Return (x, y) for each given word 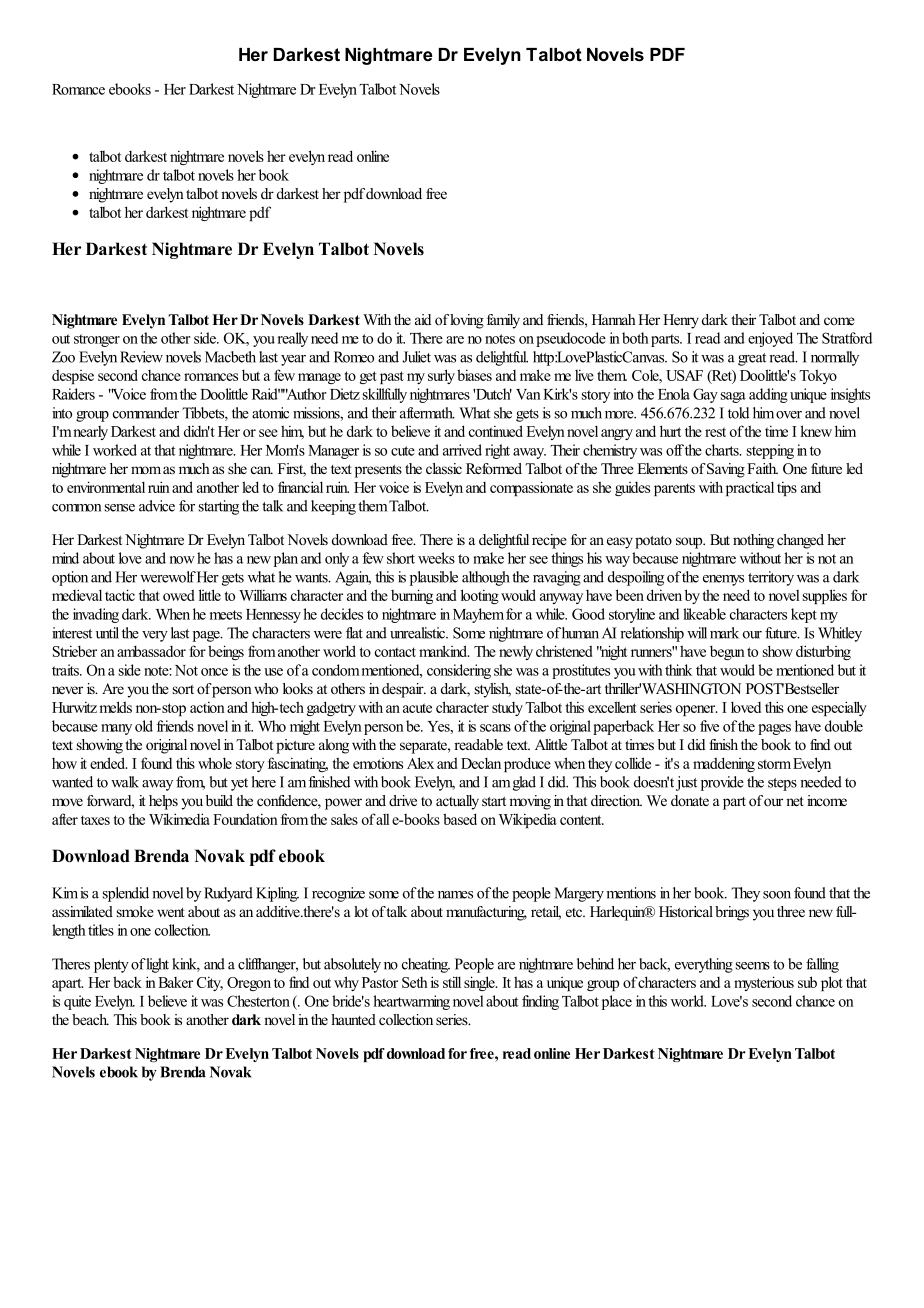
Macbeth (230, 357)
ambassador (151, 651)
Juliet (416, 357)
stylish (493, 690)
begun (727, 652)
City (210, 983)
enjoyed (770, 339)
